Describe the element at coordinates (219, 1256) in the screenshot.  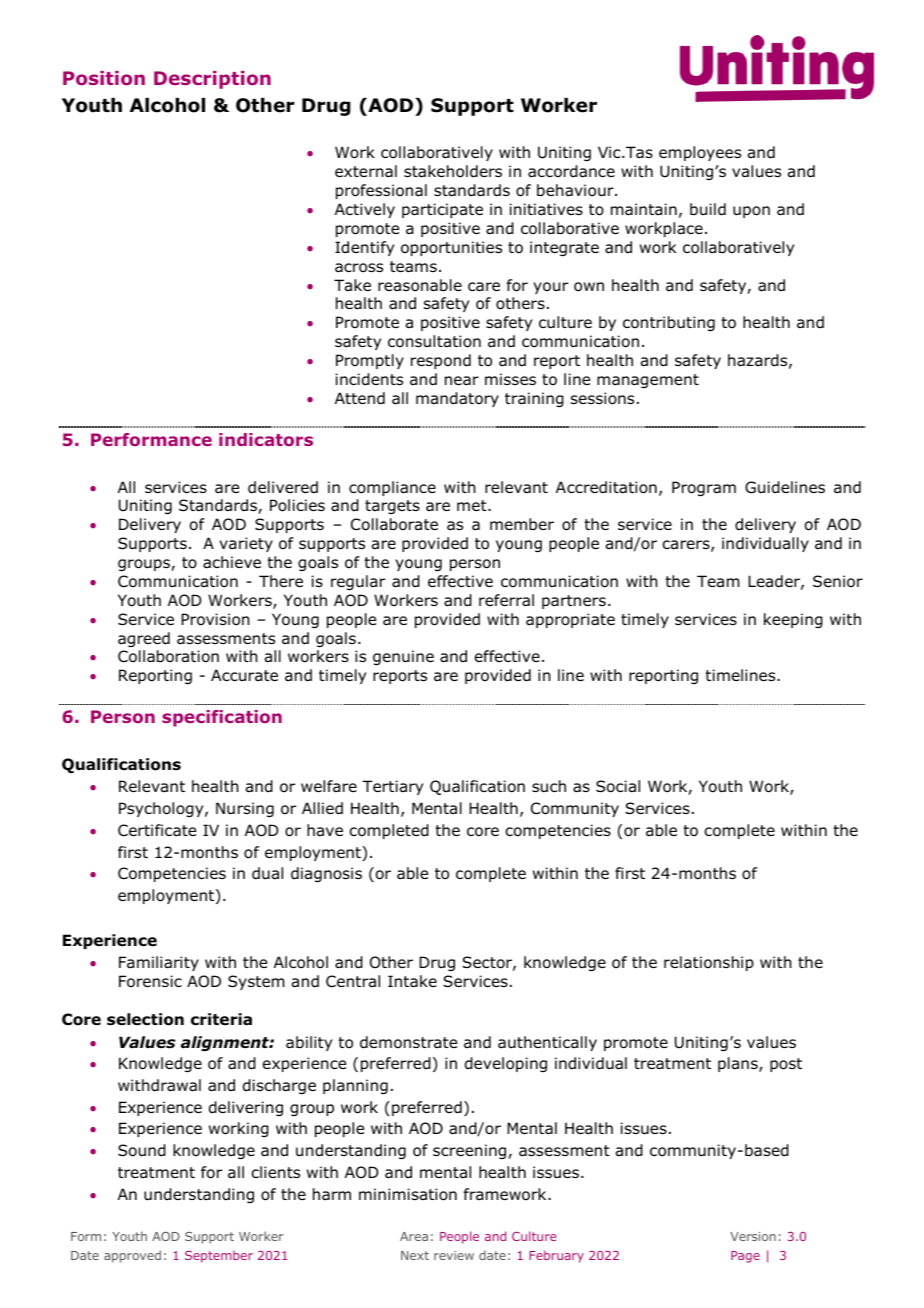
I see `September` at that location.
